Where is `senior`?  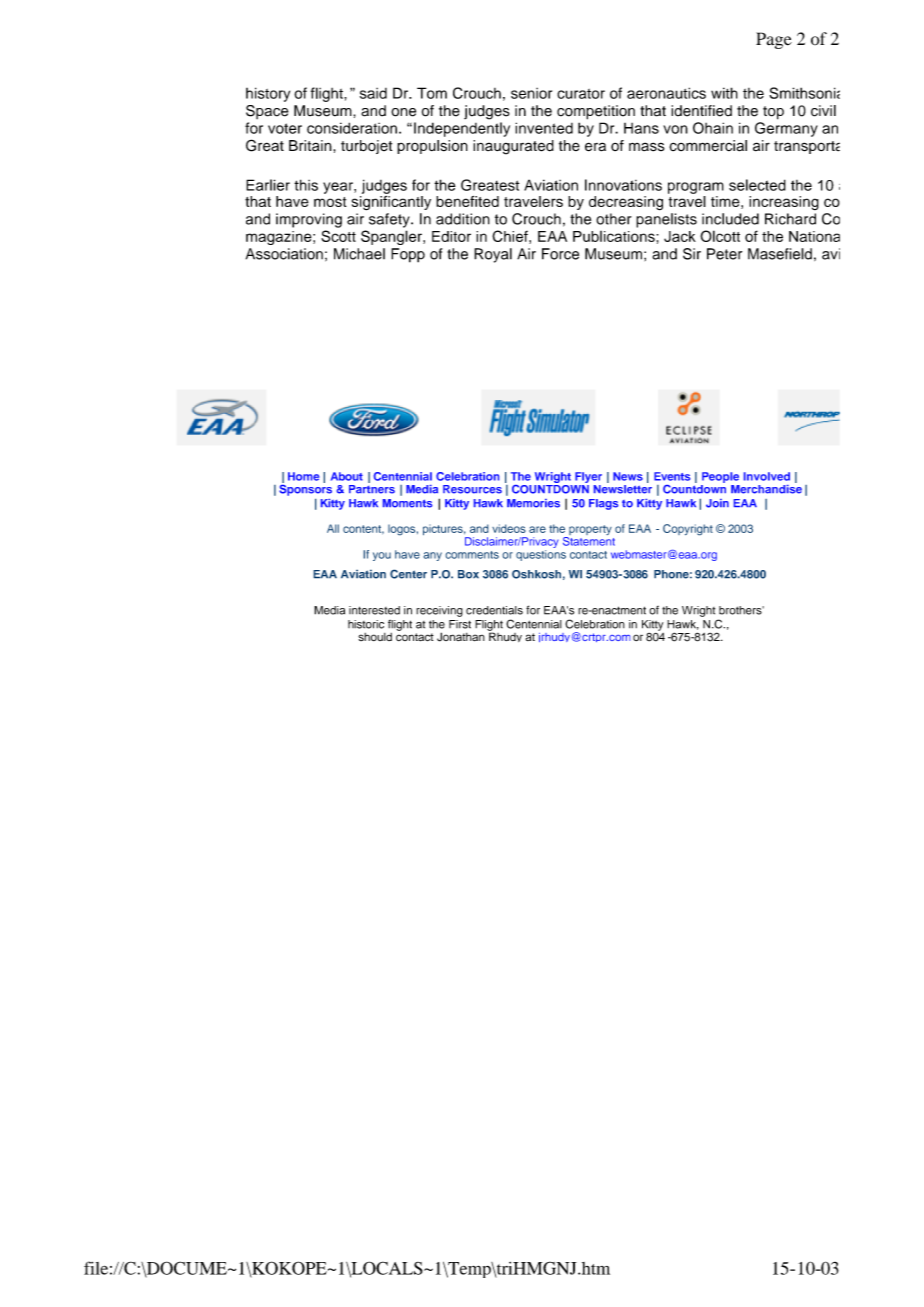
senior is located at coordinates (531, 93).
